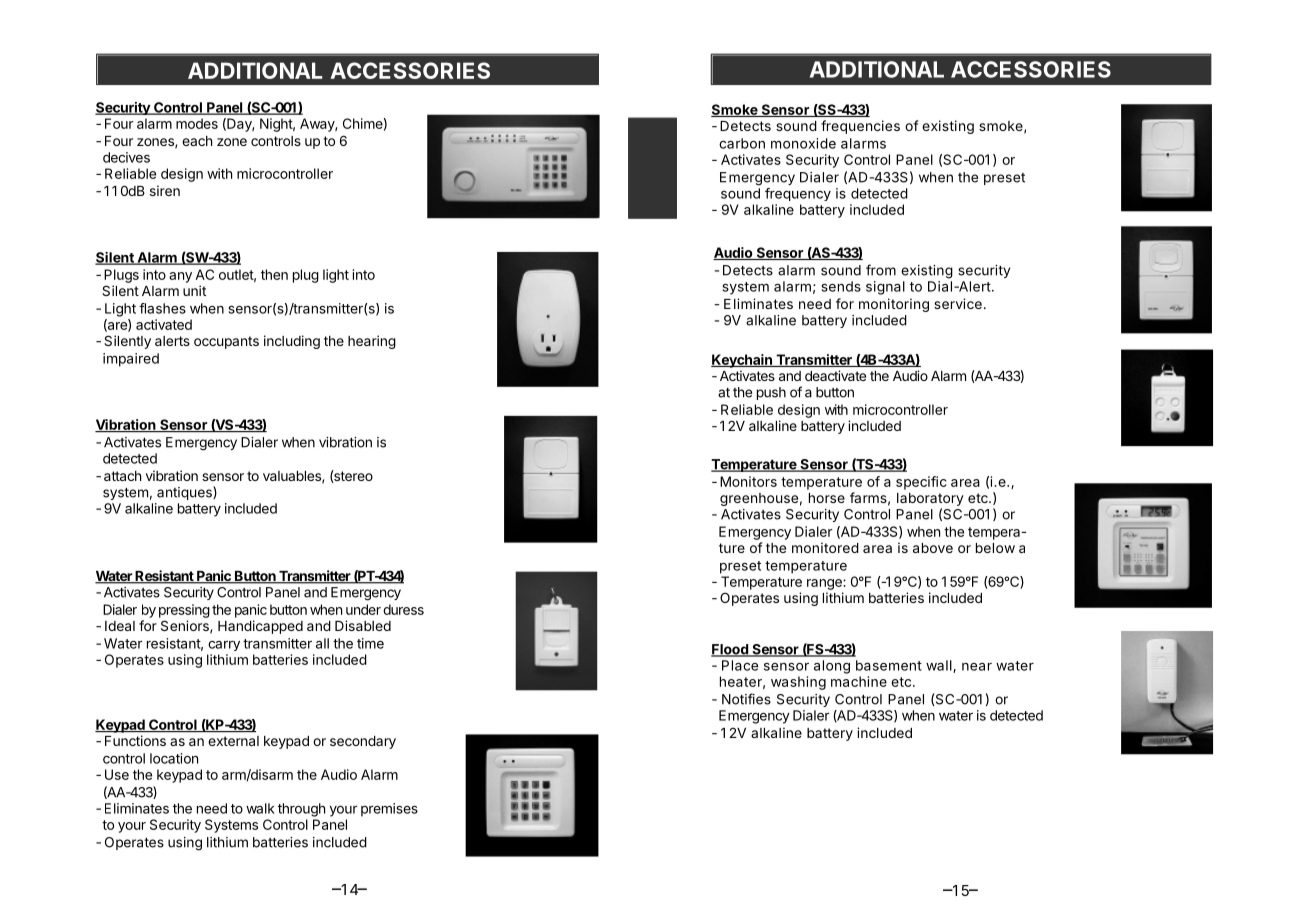  I want to click on basement, so click(889, 665).
